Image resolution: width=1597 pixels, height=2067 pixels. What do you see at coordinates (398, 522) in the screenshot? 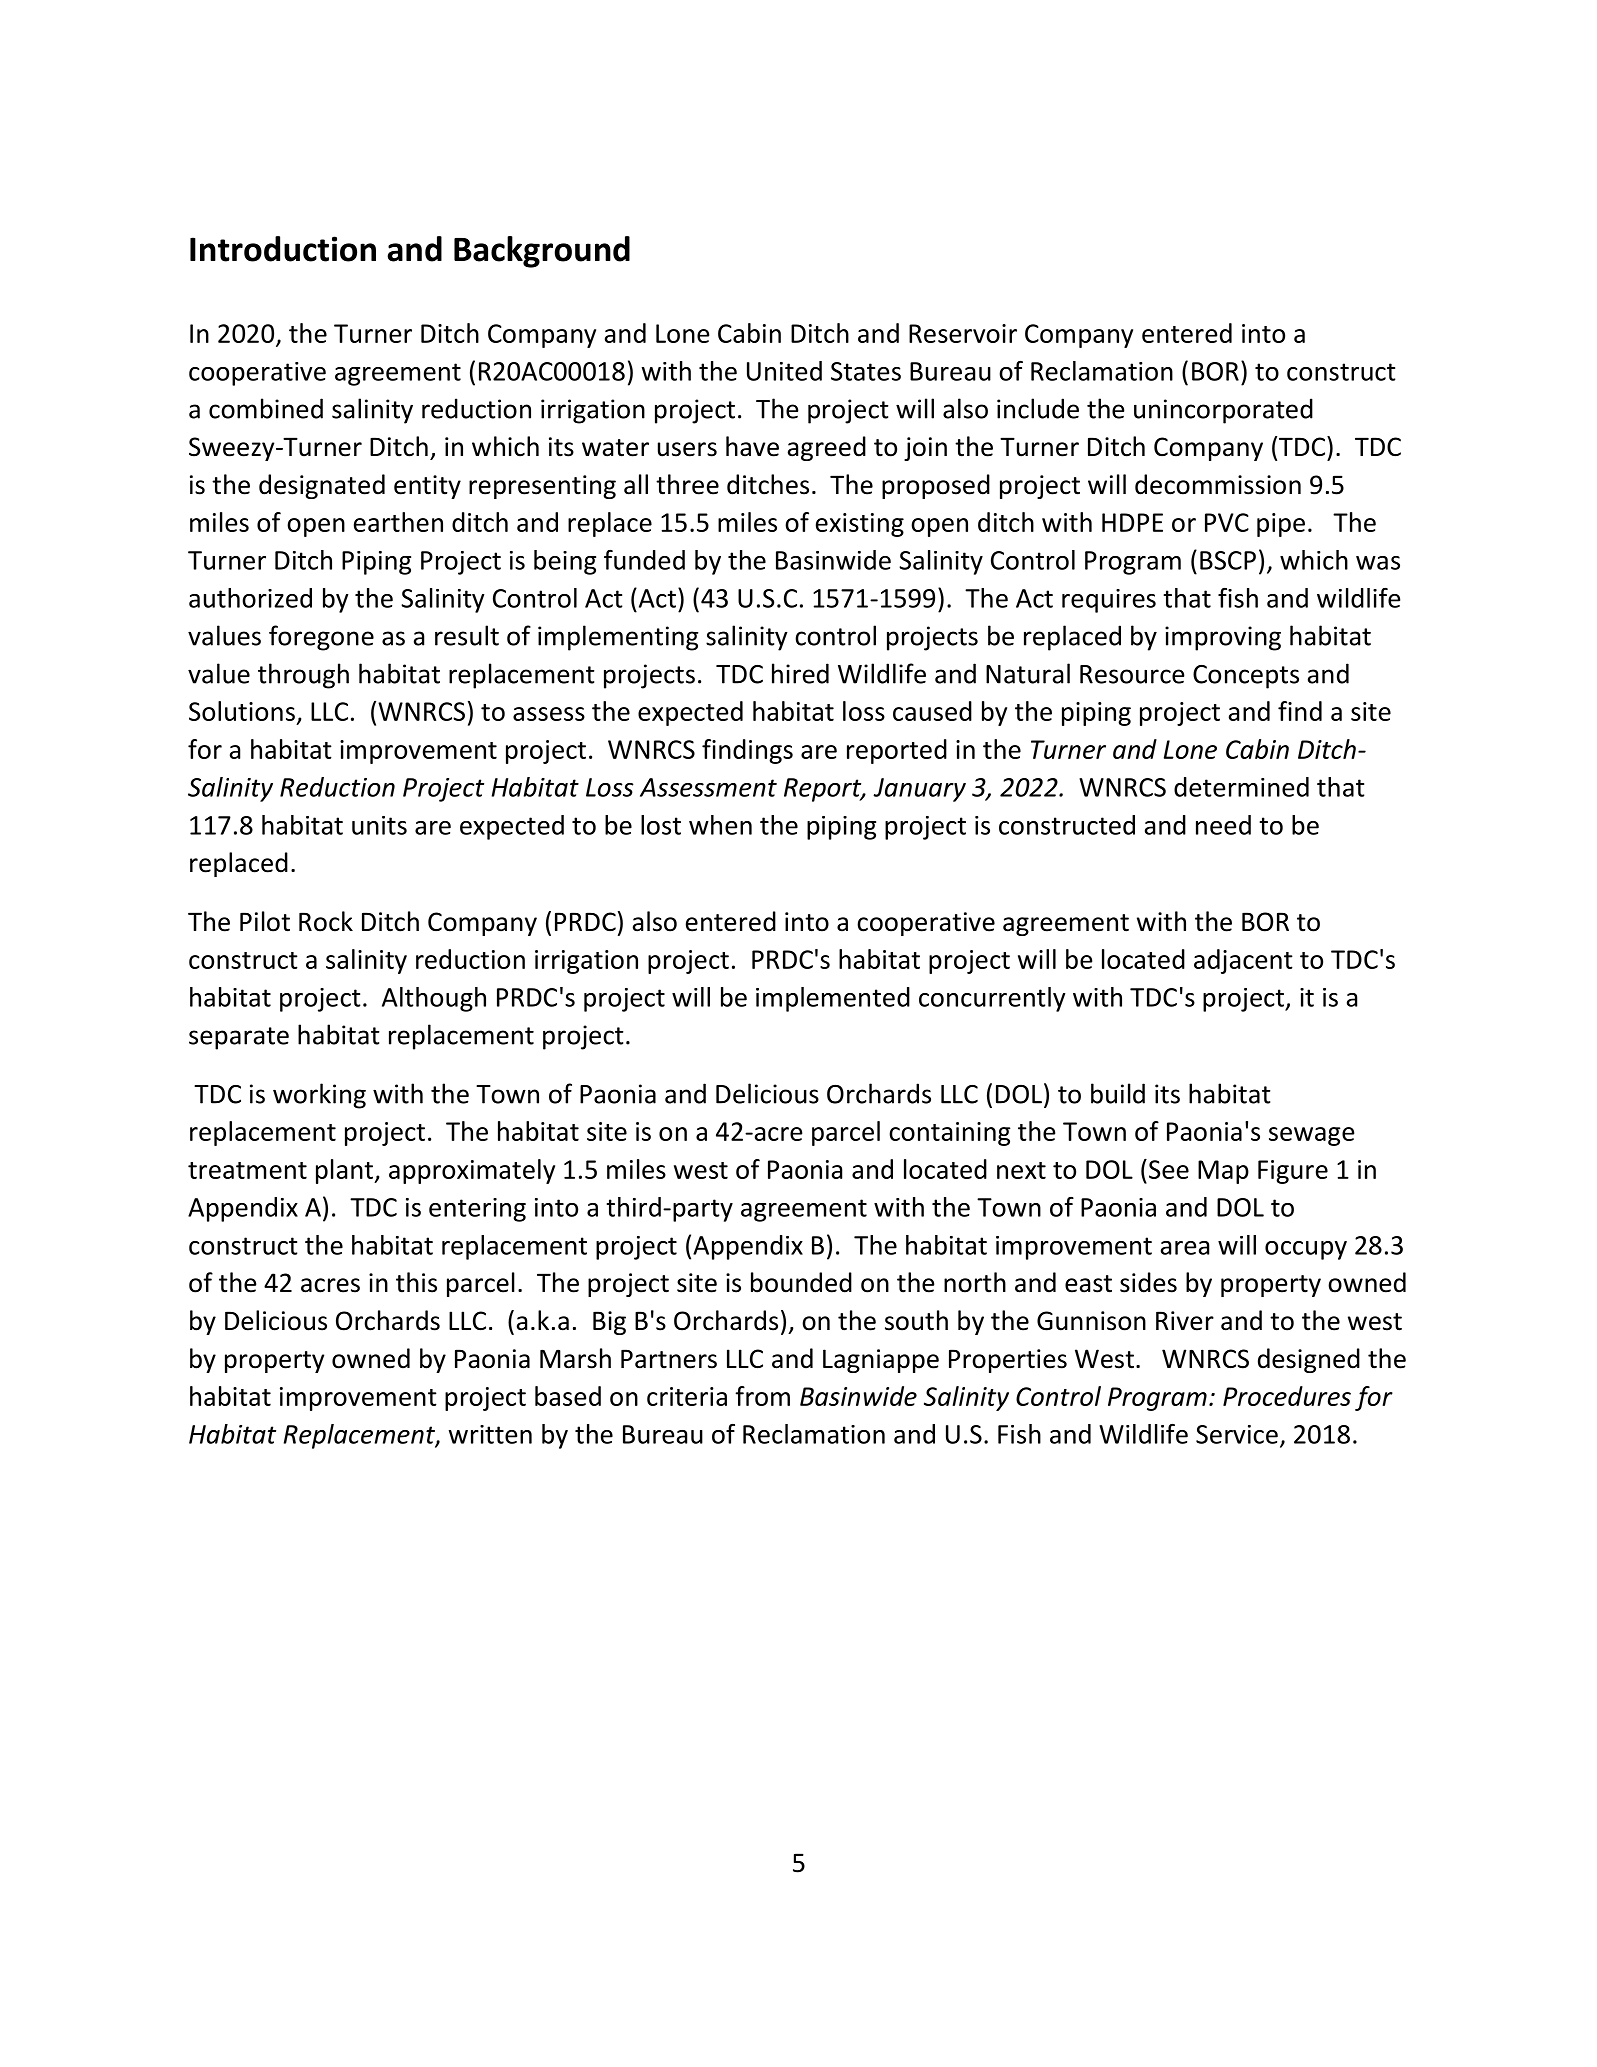
I see `earthen` at bounding box center [398, 522].
